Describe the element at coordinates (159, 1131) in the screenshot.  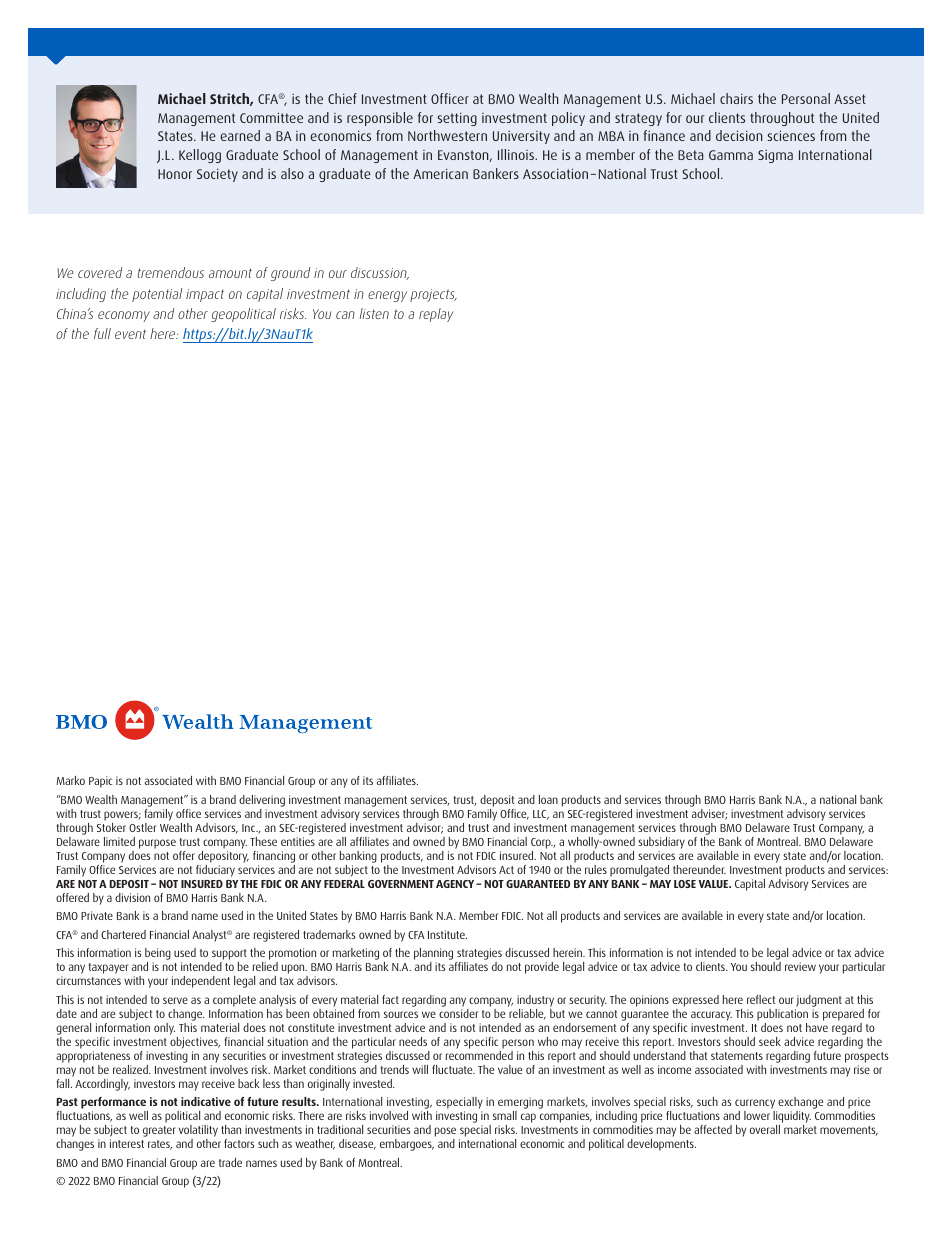
I see `greater` at that location.
